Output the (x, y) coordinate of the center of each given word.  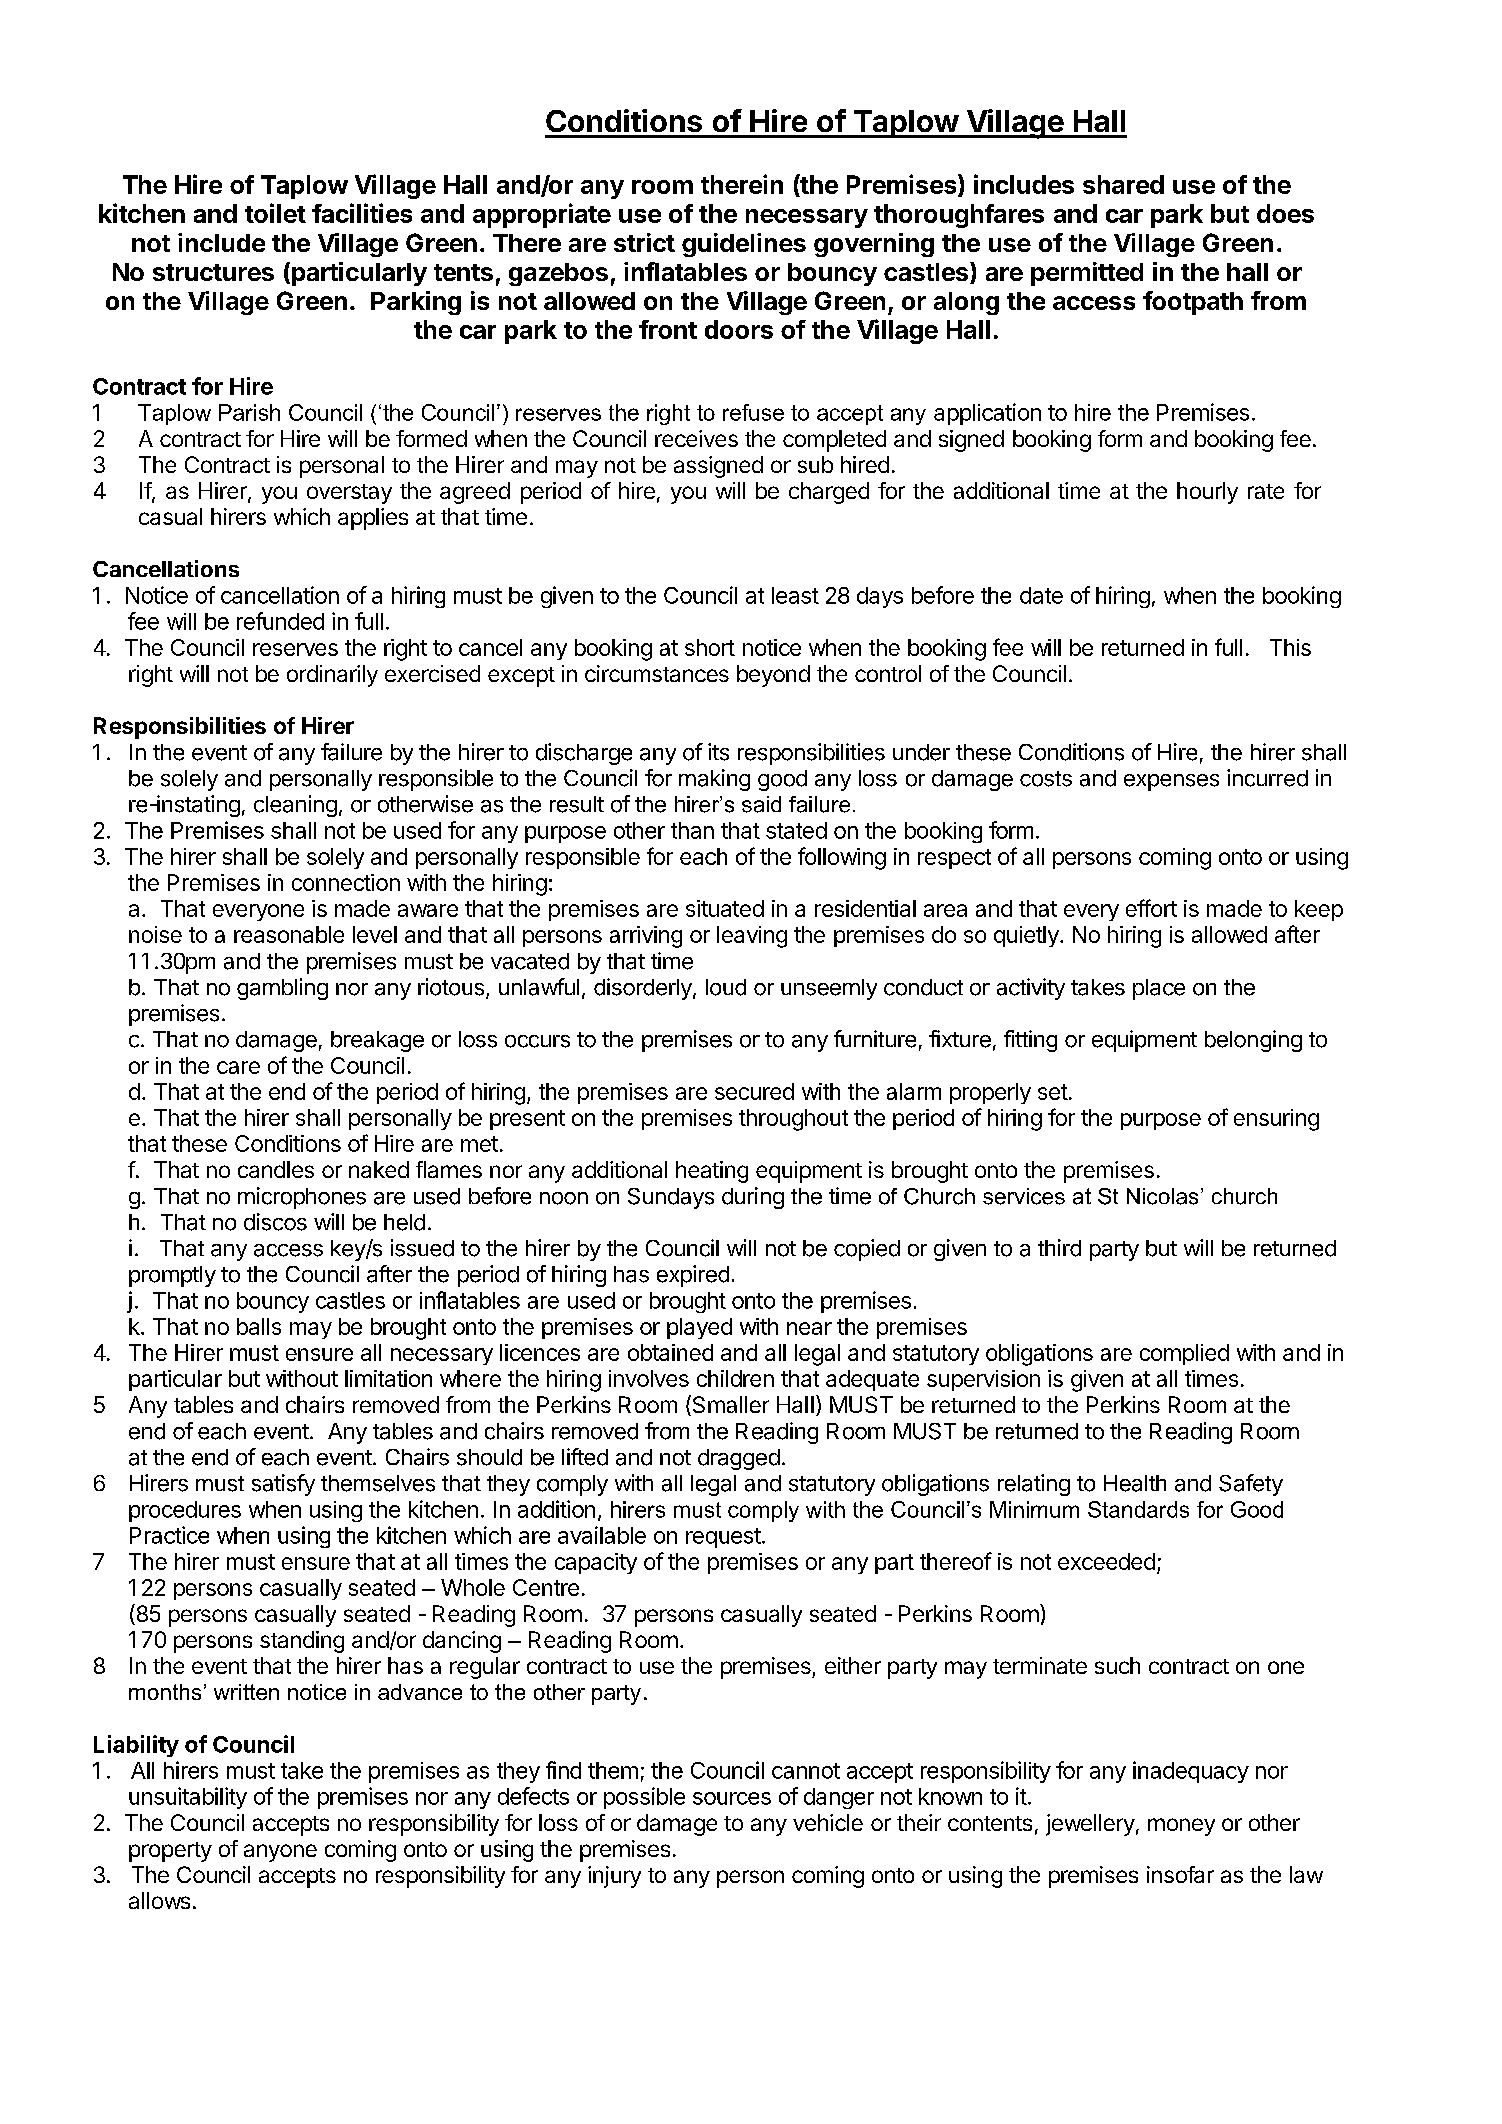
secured (754, 1091)
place (1159, 989)
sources (732, 1798)
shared (1123, 184)
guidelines (744, 245)
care (238, 1067)
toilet (275, 213)
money (1181, 1827)
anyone (280, 1853)
